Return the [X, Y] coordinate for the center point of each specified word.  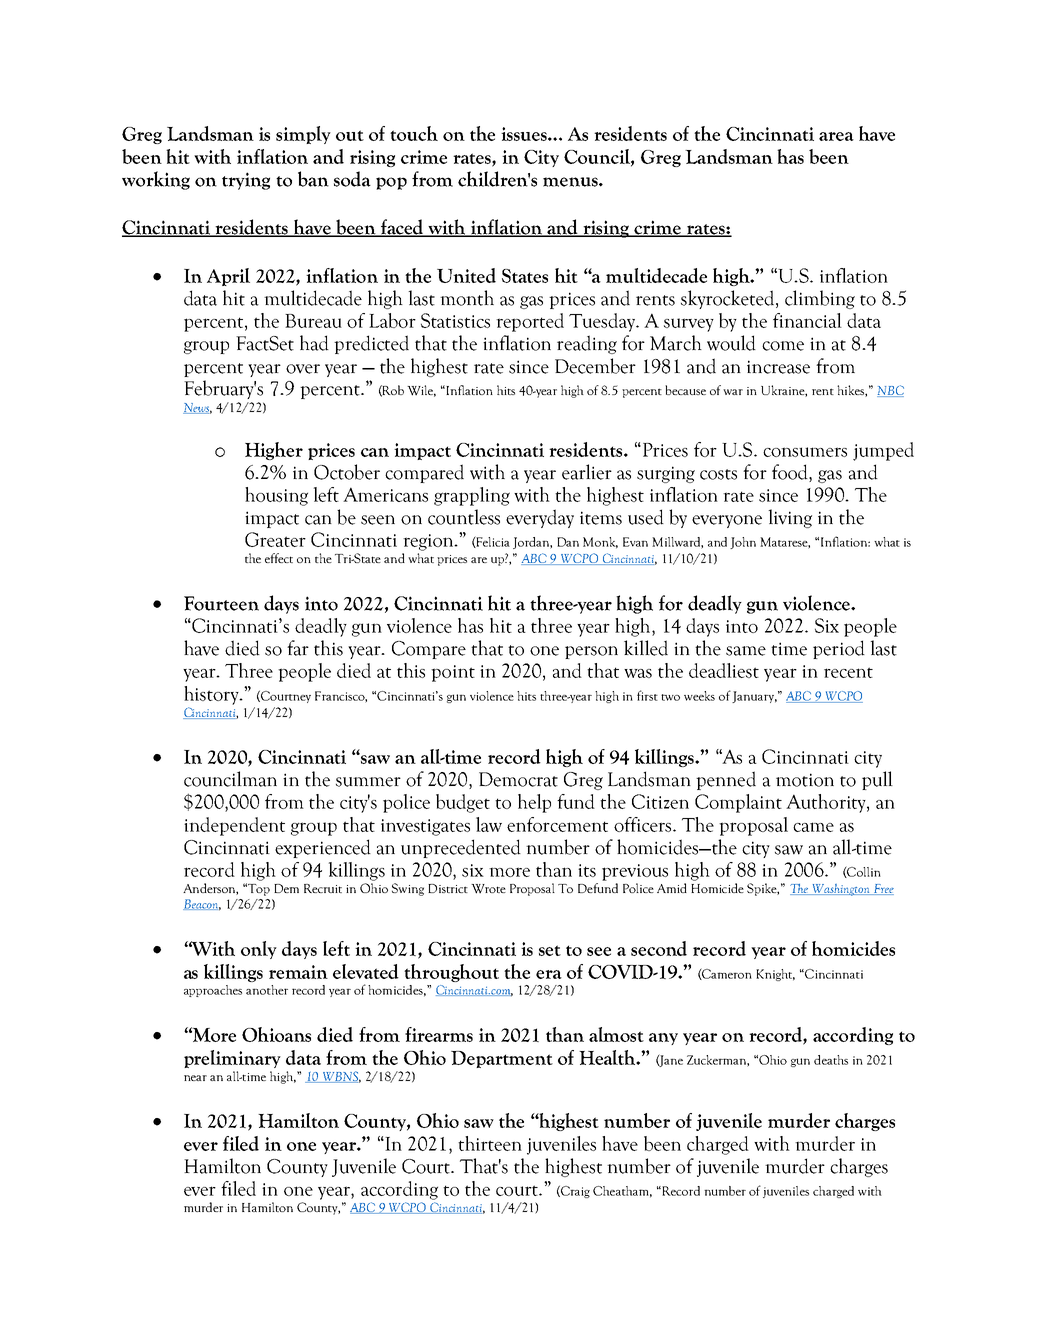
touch [414, 133]
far [298, 648]
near [195, 1078]
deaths [831, 1060]
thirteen [490, 1143]
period [839, 649]
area [836, 136]
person [591, 652]
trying [246, 181]
